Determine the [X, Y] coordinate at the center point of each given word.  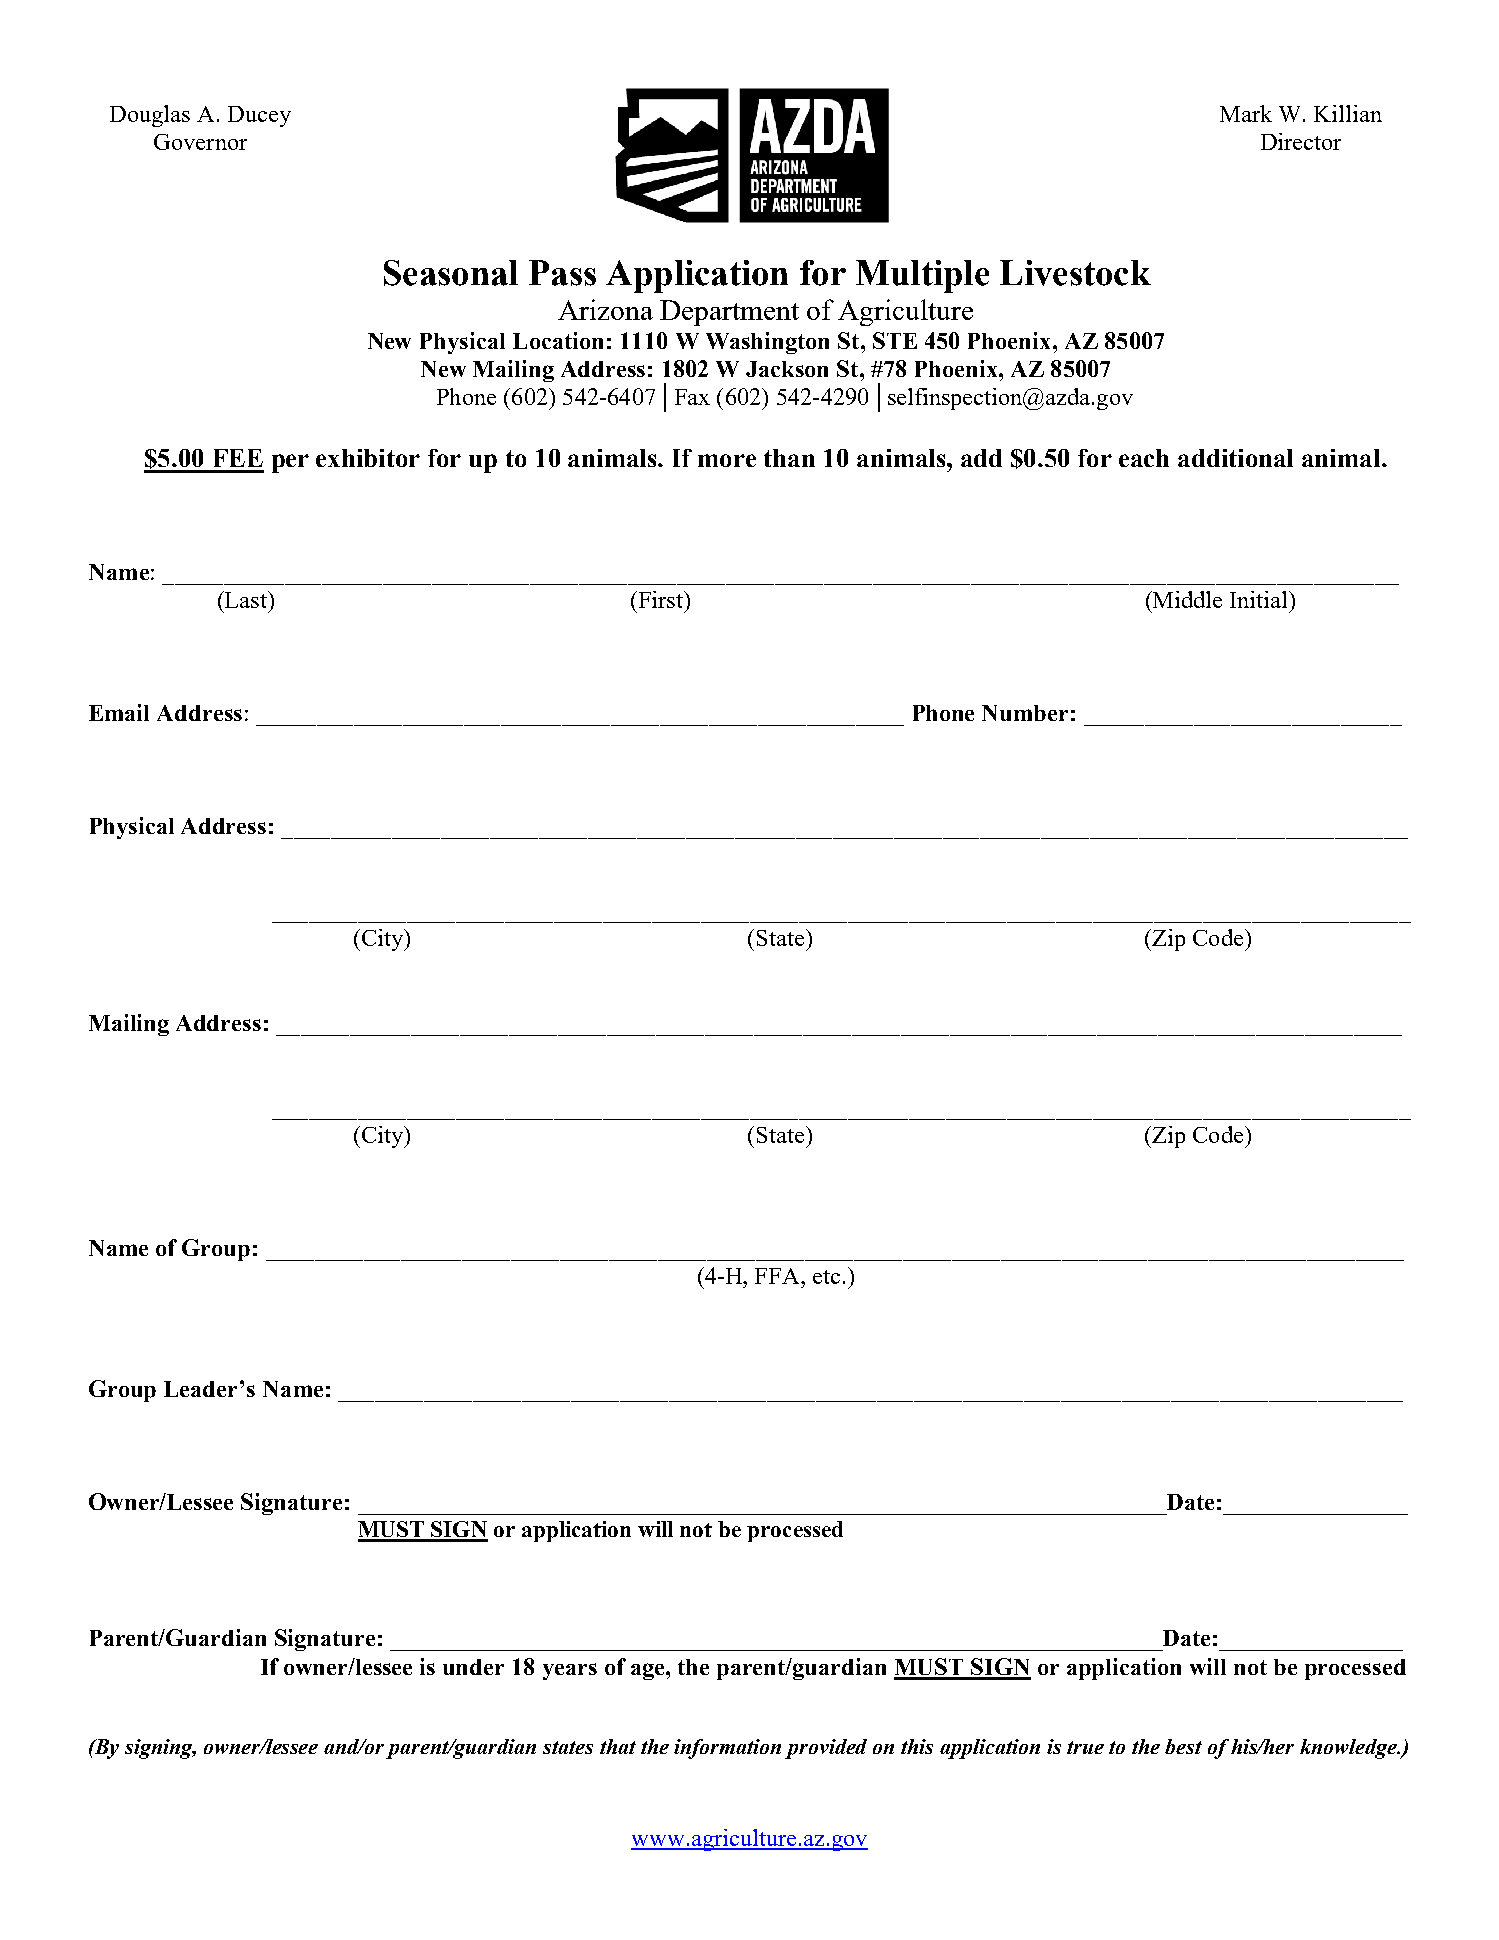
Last [246, 599]
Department [729, 313]
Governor [200, 142]
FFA [779, 1276]
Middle [1186, 599]
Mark [1246, 113]
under [473, 1667]
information [727, 1749]
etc [826, 1277]
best [1183, 1746]
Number [1025, 713]
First [661, 599]
